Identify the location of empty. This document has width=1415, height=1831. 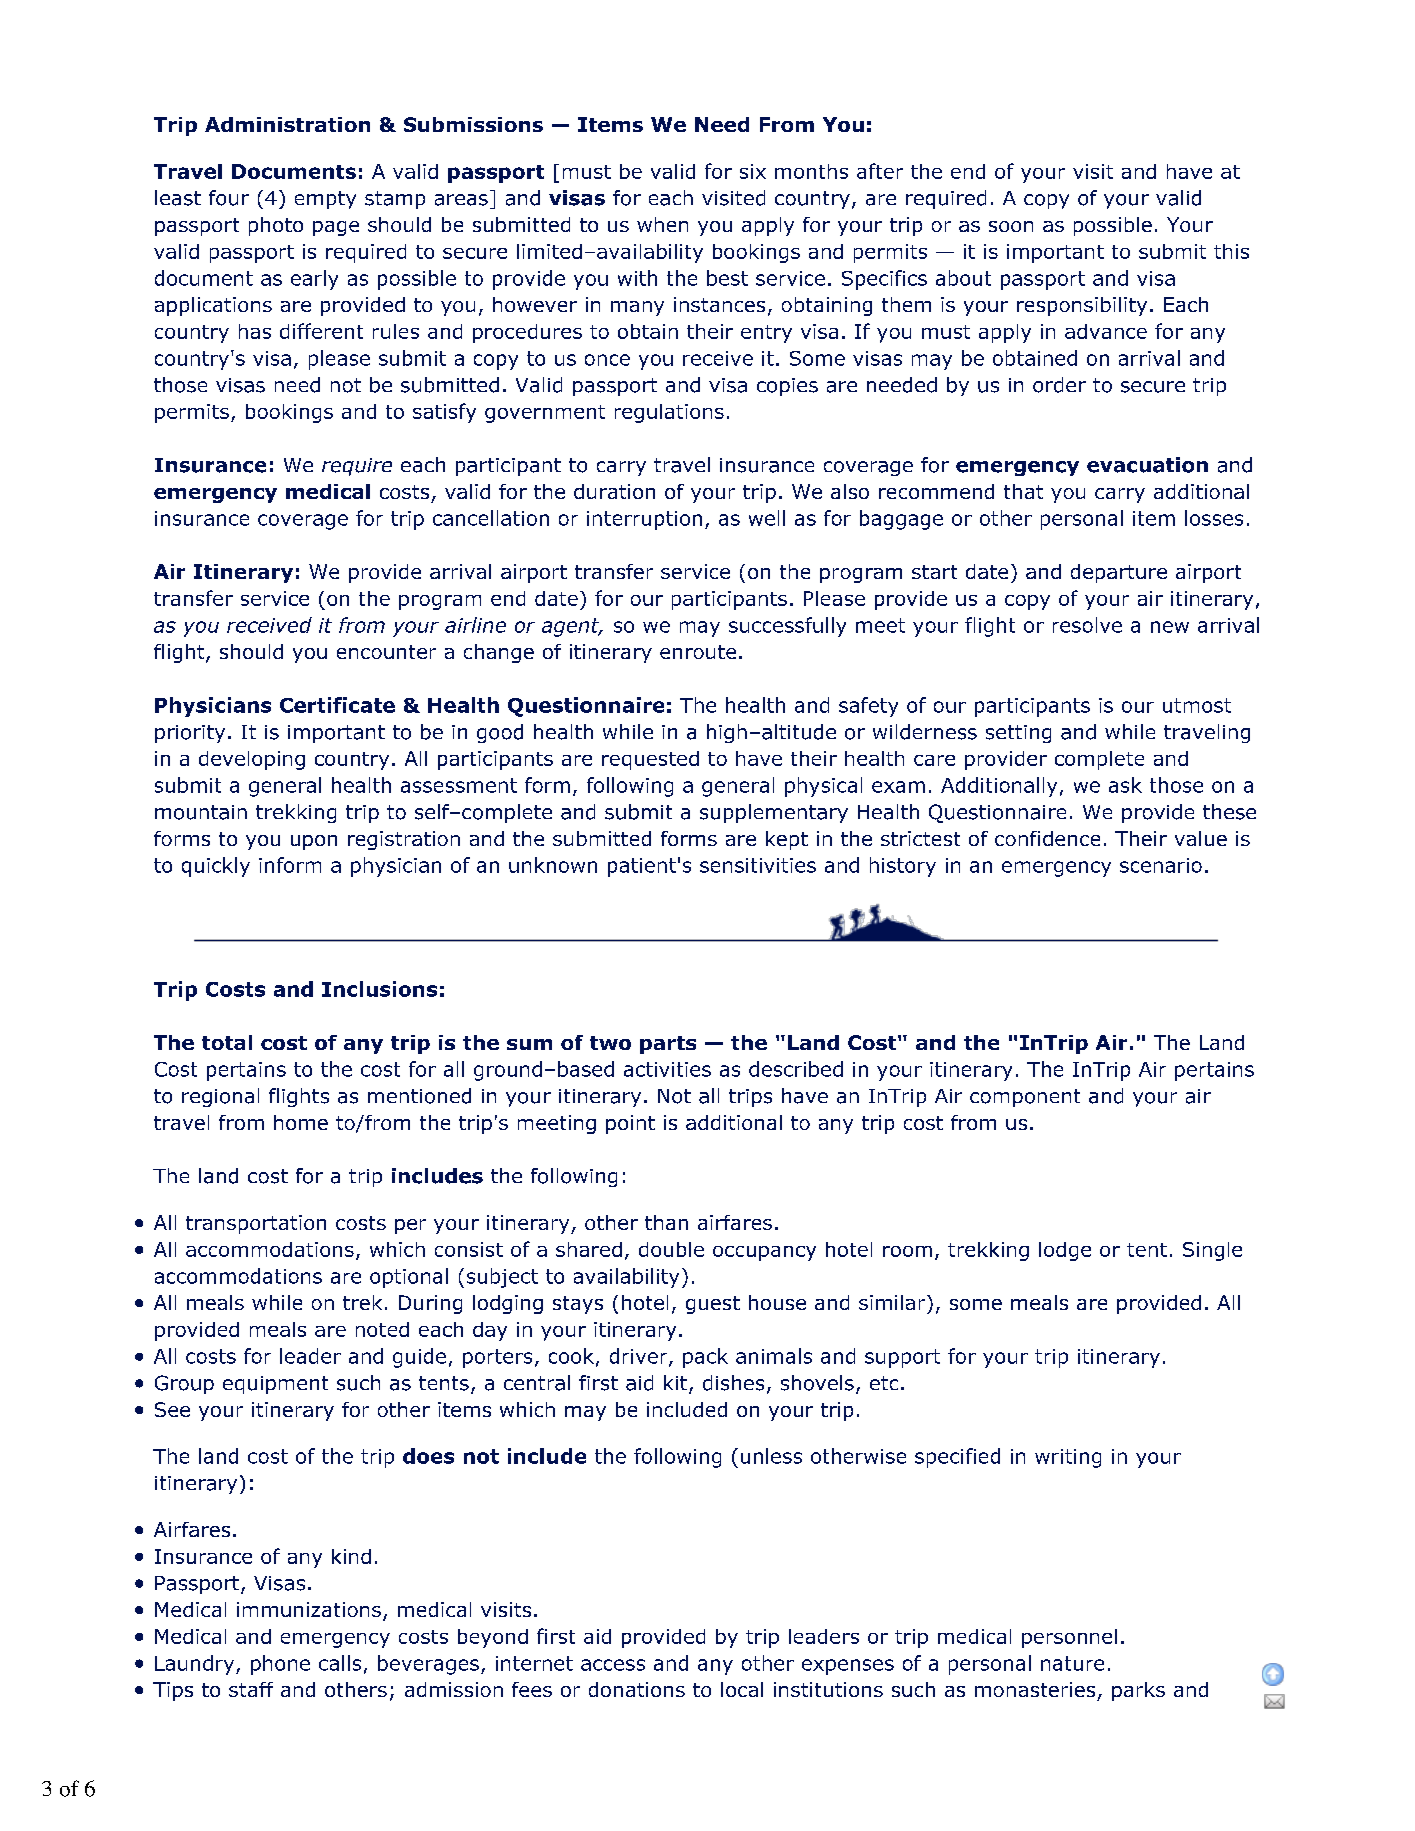
(325, 200).
